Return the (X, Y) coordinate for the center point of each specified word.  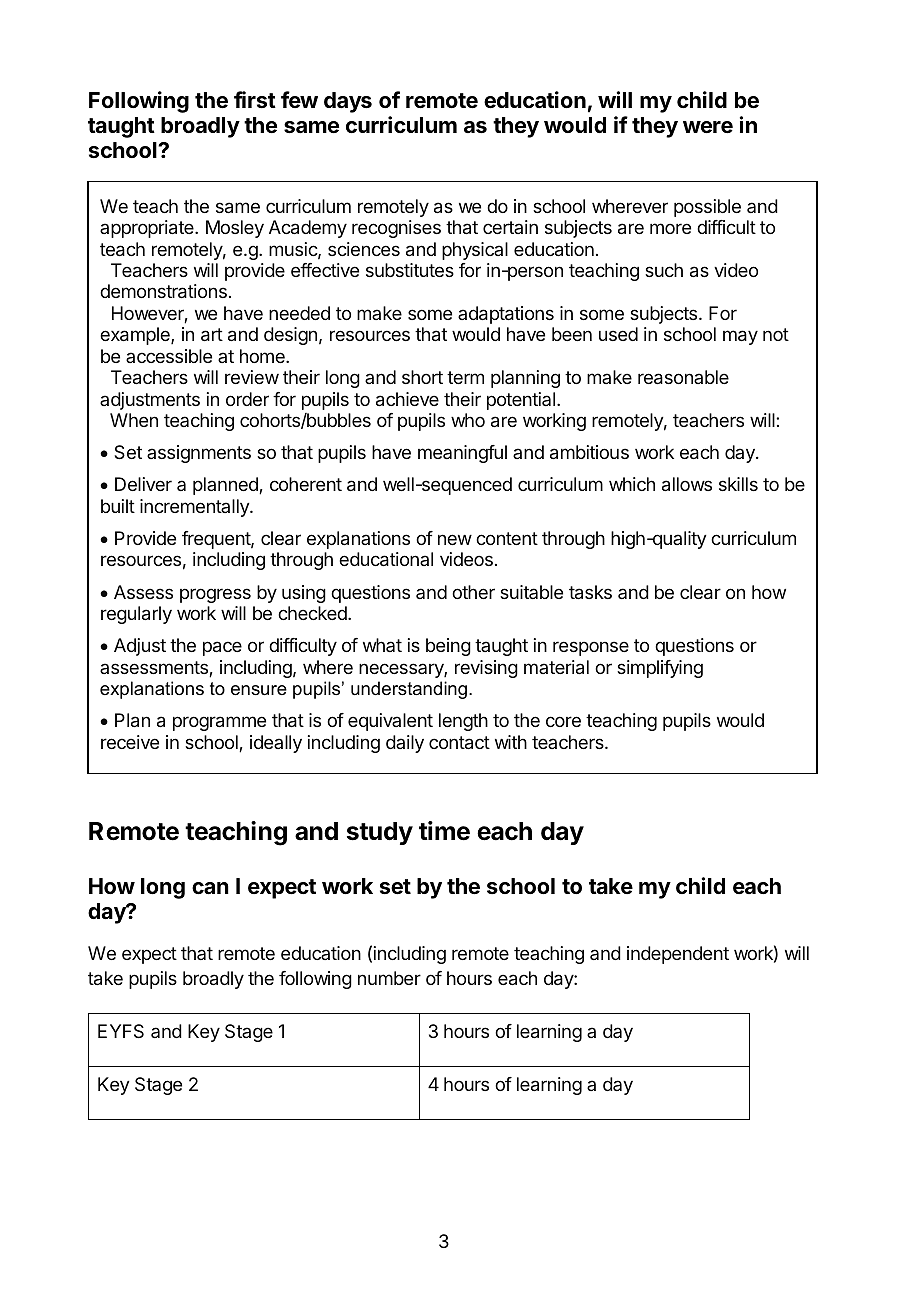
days (348, 102)
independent (678, 955)
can (210, 888)
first (255, 100)
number (389, 978)
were (708, 127)
